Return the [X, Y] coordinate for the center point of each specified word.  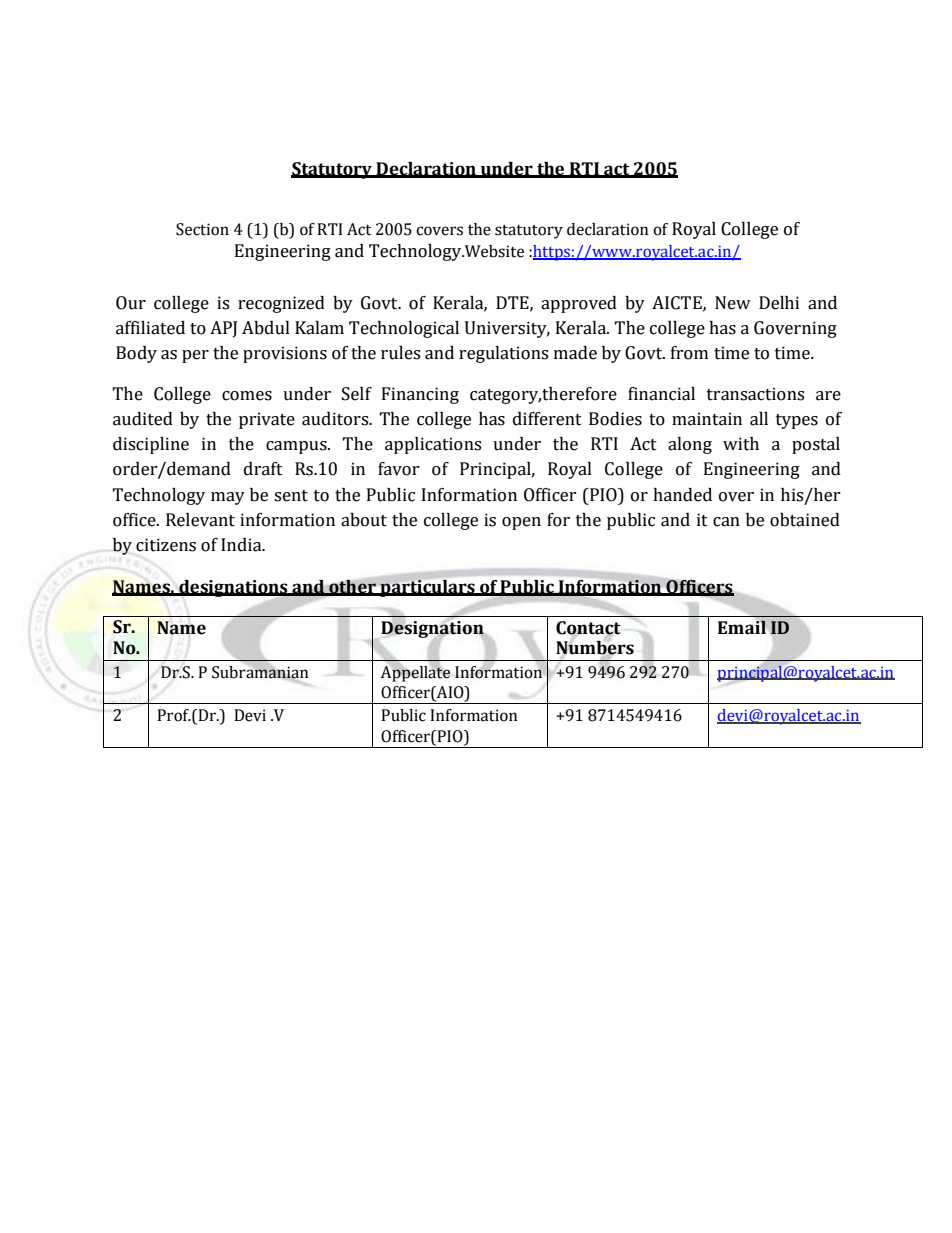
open [521, 523]
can [726, 522]
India [242, 545]
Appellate [415, 672]
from [689, 353]
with [741, 444]
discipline [151, 445]
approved [579, 304]
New [733, 303]
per [195, 356]
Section [202, 229]
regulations [503, 354]
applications [433, 445]
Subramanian [260, 671]
